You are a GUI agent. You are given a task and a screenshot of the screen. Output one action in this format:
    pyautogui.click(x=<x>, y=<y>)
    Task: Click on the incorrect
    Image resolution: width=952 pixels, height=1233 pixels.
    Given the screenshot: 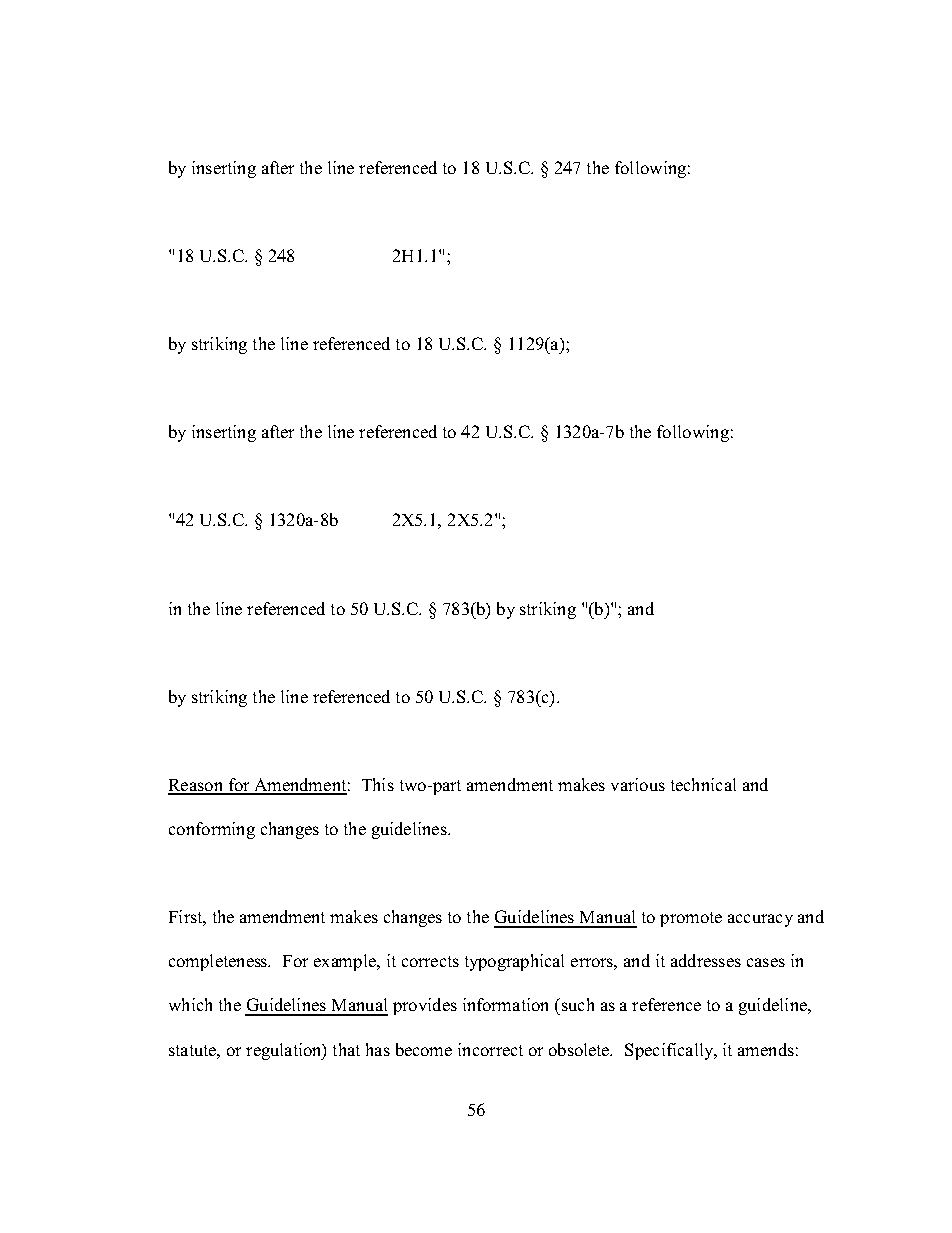 What is the action you would take?
    pyautogui.click(x=490, y=1049)
